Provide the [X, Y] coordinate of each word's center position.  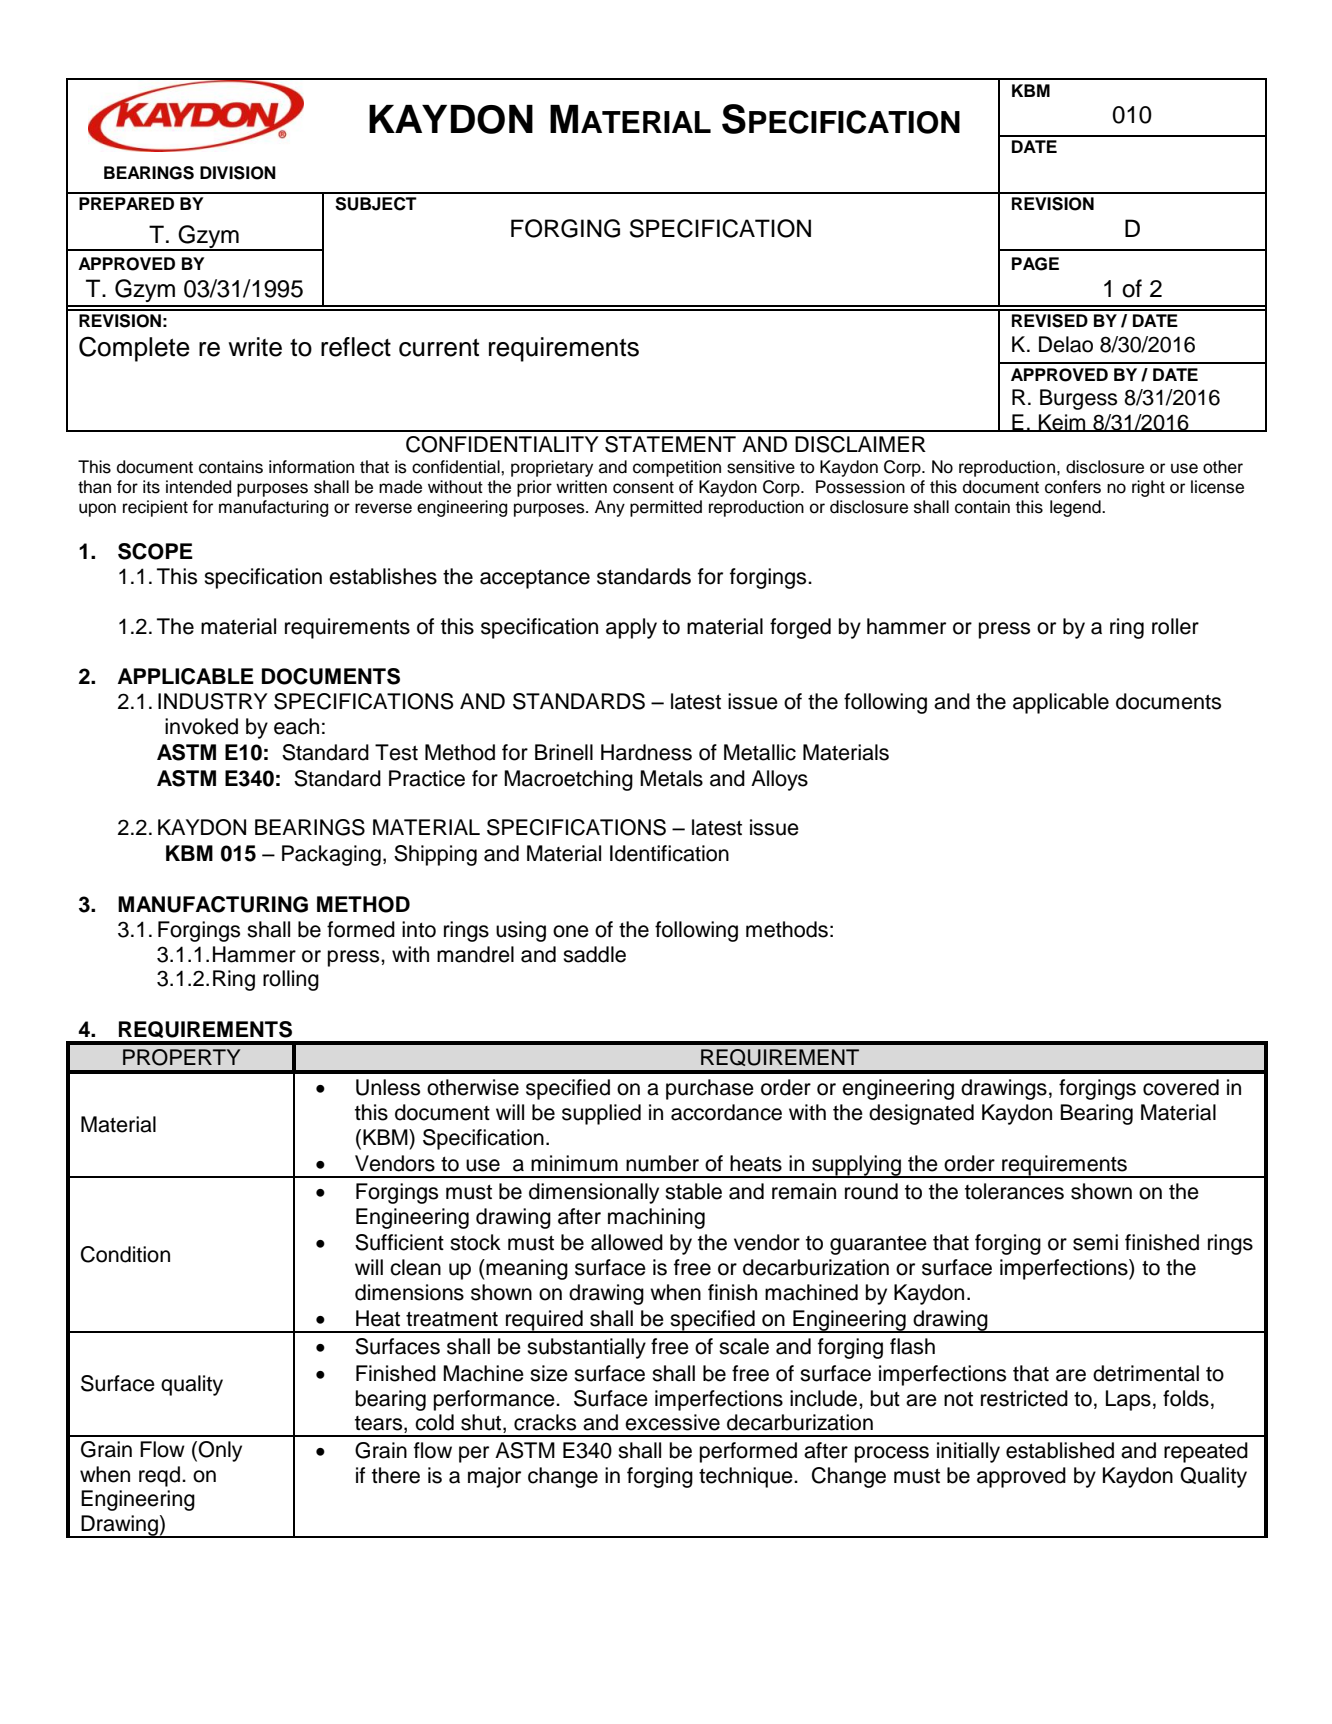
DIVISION [238, 173]
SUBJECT [376, 204]
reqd [159, 1476]
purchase [710, 1089]
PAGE [1035, 264]
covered [1181, 1087]
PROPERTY [181, 1057]
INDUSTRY [213, 701]
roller [1175, 626]
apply [631, 628]
